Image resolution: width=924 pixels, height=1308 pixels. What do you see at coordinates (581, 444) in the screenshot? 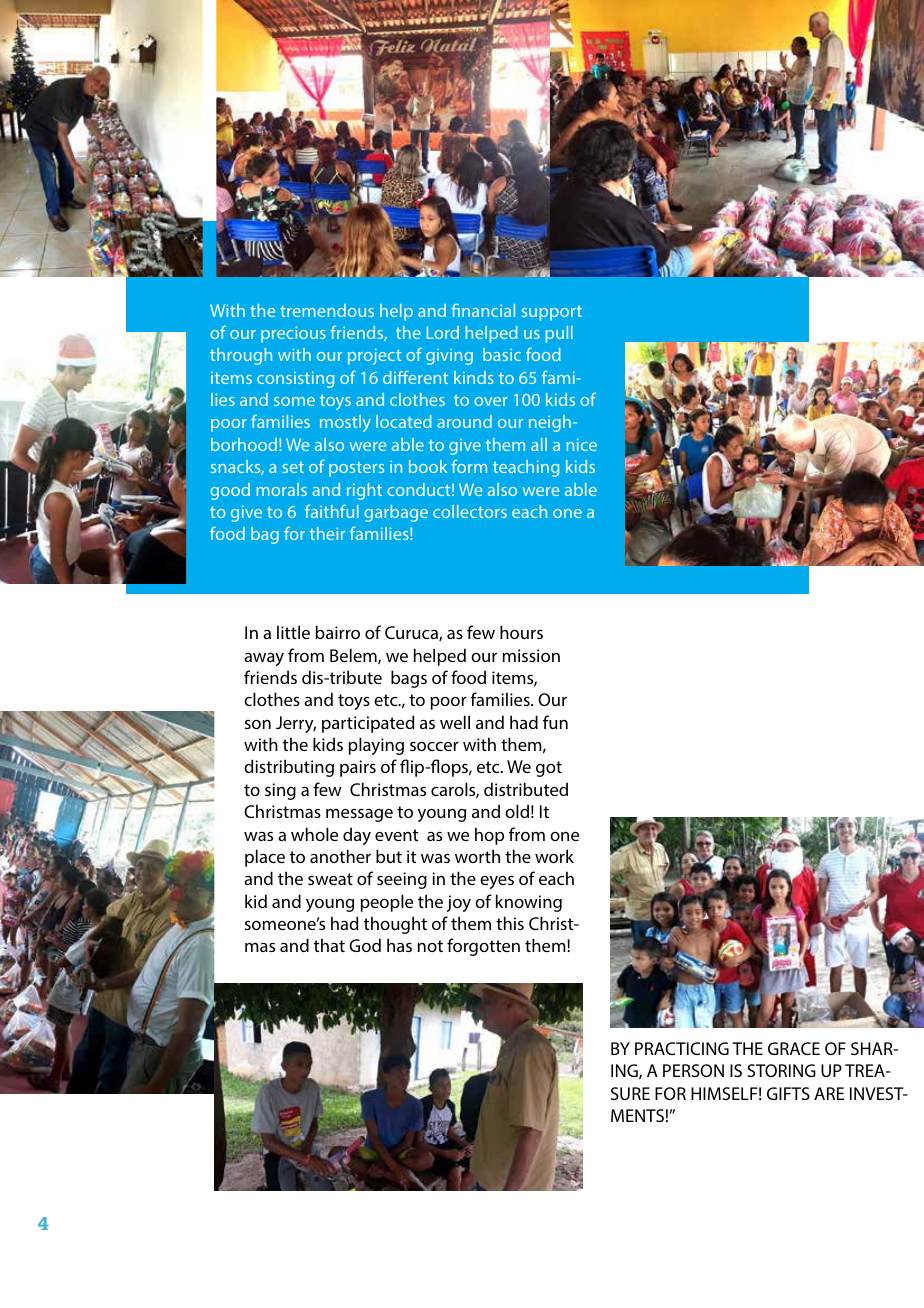
I see `nice` at bounding box center [581, 444].
